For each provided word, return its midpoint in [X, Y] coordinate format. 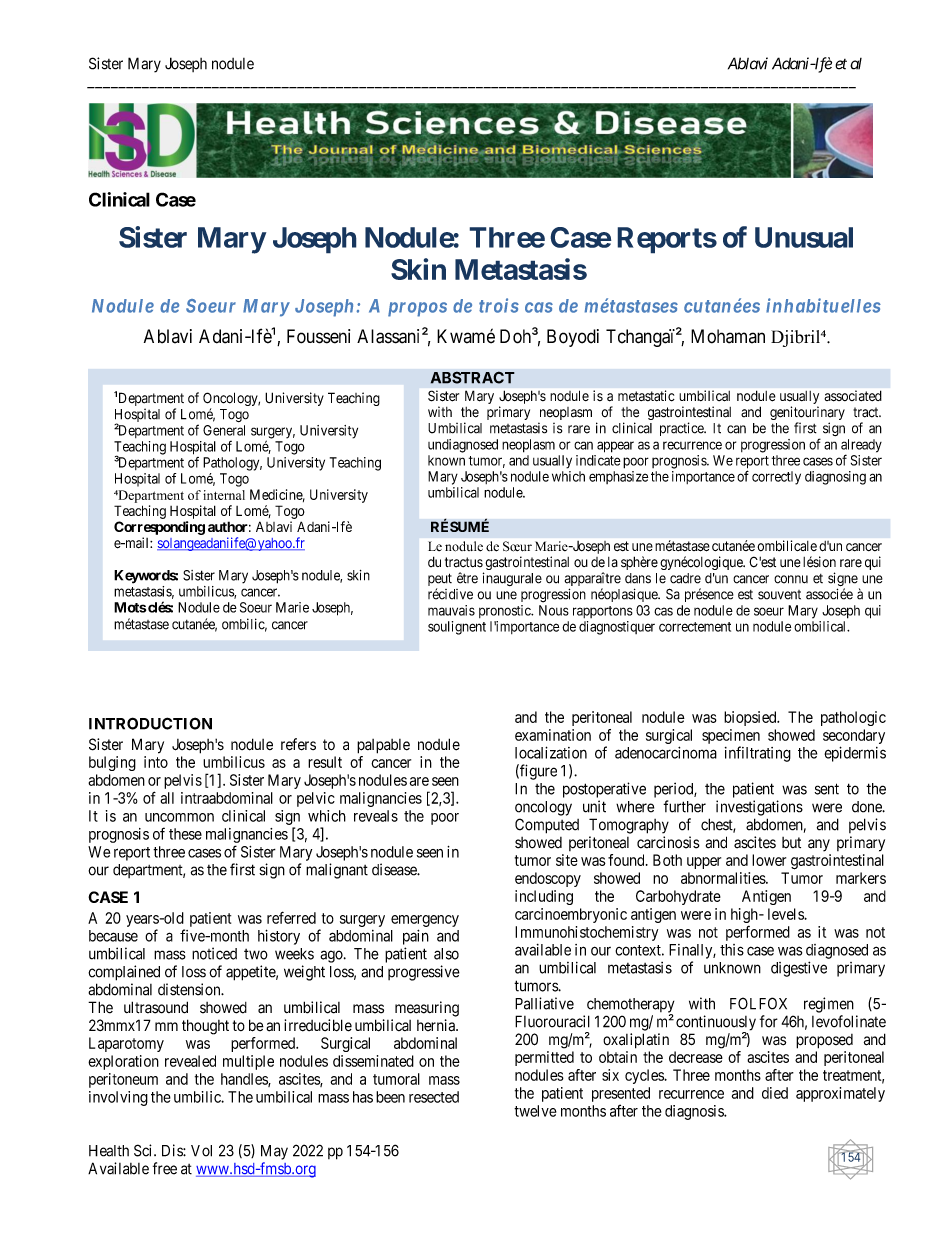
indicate [598, 460]
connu [791, 579]
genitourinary [807, 414]
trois [499, 305]
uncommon [179, 817]
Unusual [804, 237]
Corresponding [159, 528]
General [224, 430]
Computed [547, 826]
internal [224, 495]
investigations [759, 808]
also [446, 954]
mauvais [451, 610]
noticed [214, 953]
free [165, 1168]
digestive [799, 969]
